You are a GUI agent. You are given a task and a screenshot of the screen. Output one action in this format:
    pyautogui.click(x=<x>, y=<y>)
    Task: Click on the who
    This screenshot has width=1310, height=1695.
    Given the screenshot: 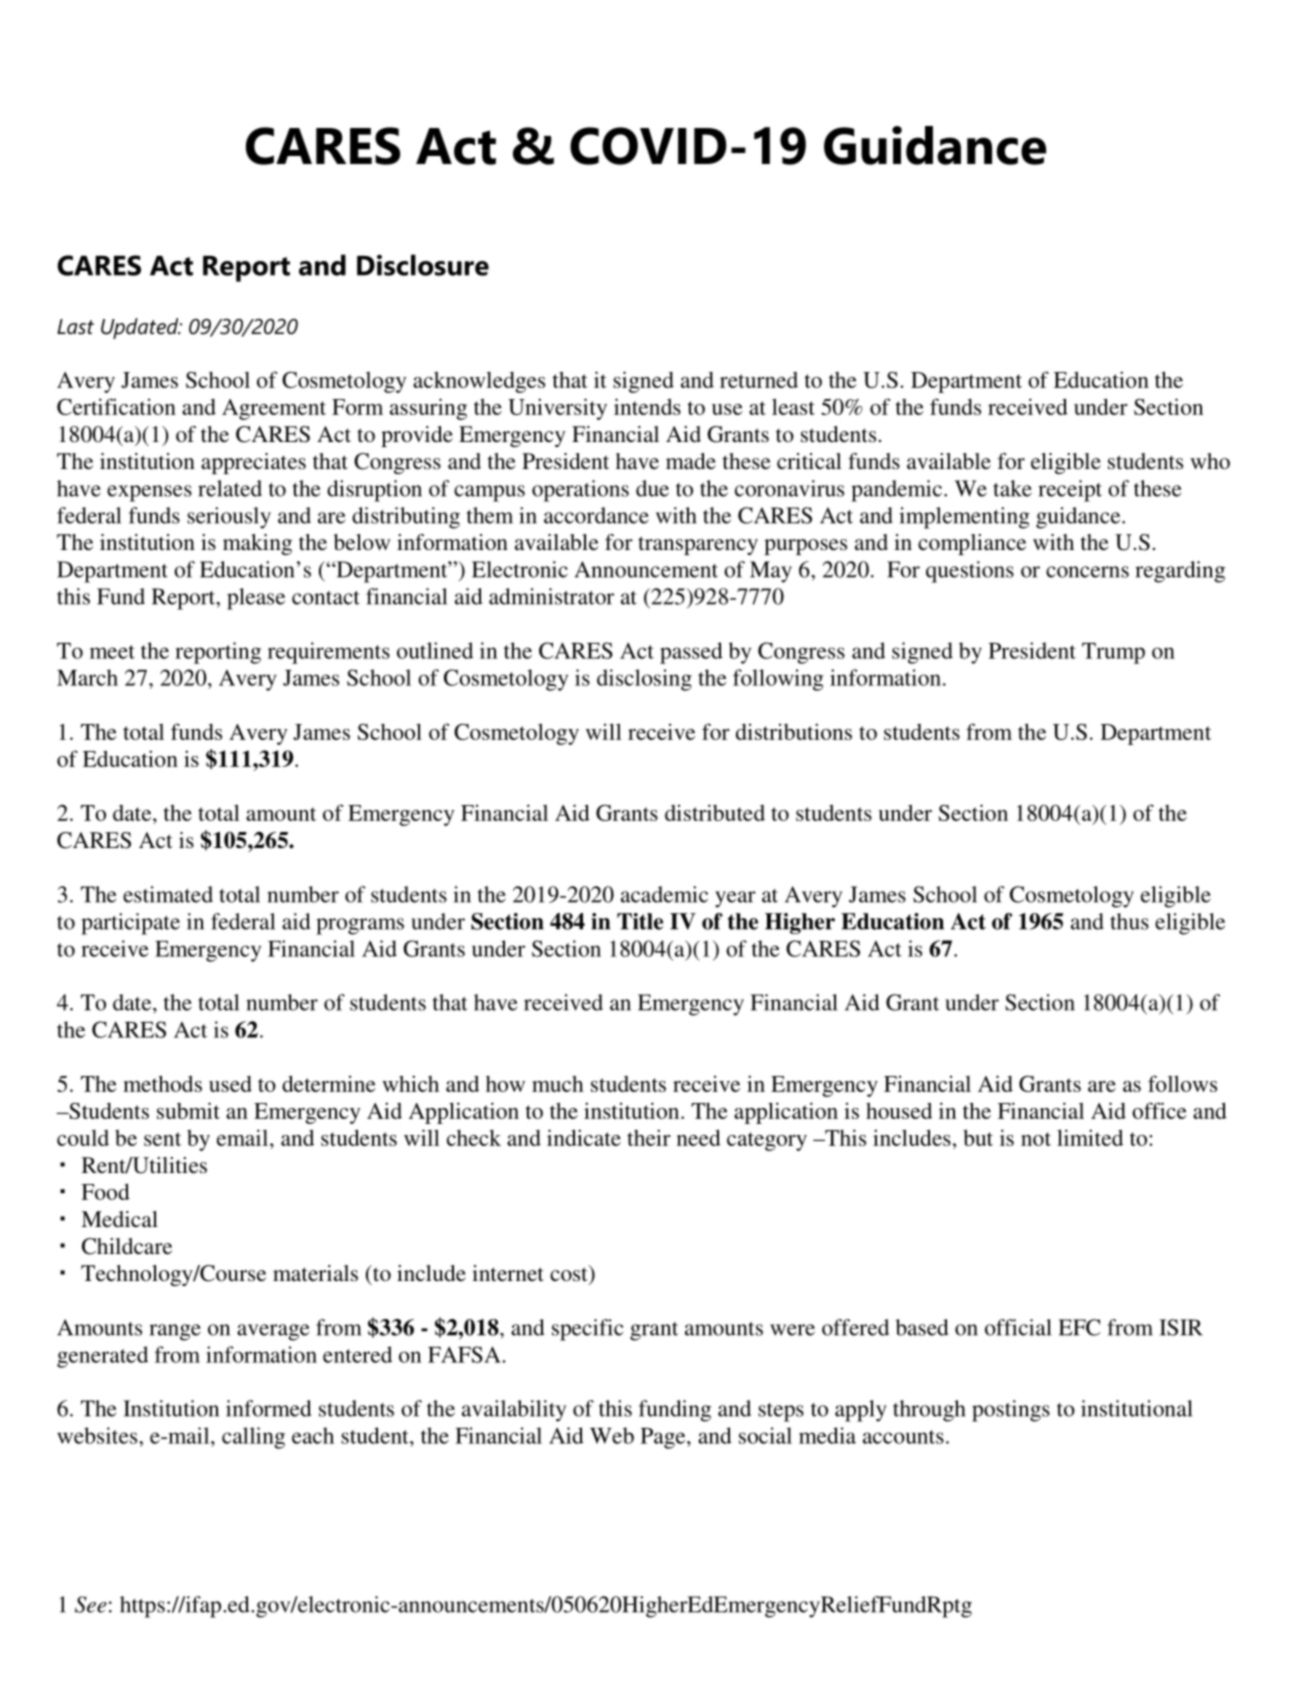 What is the action you would take?
    pyautogui.click(x=1210, y=461)
